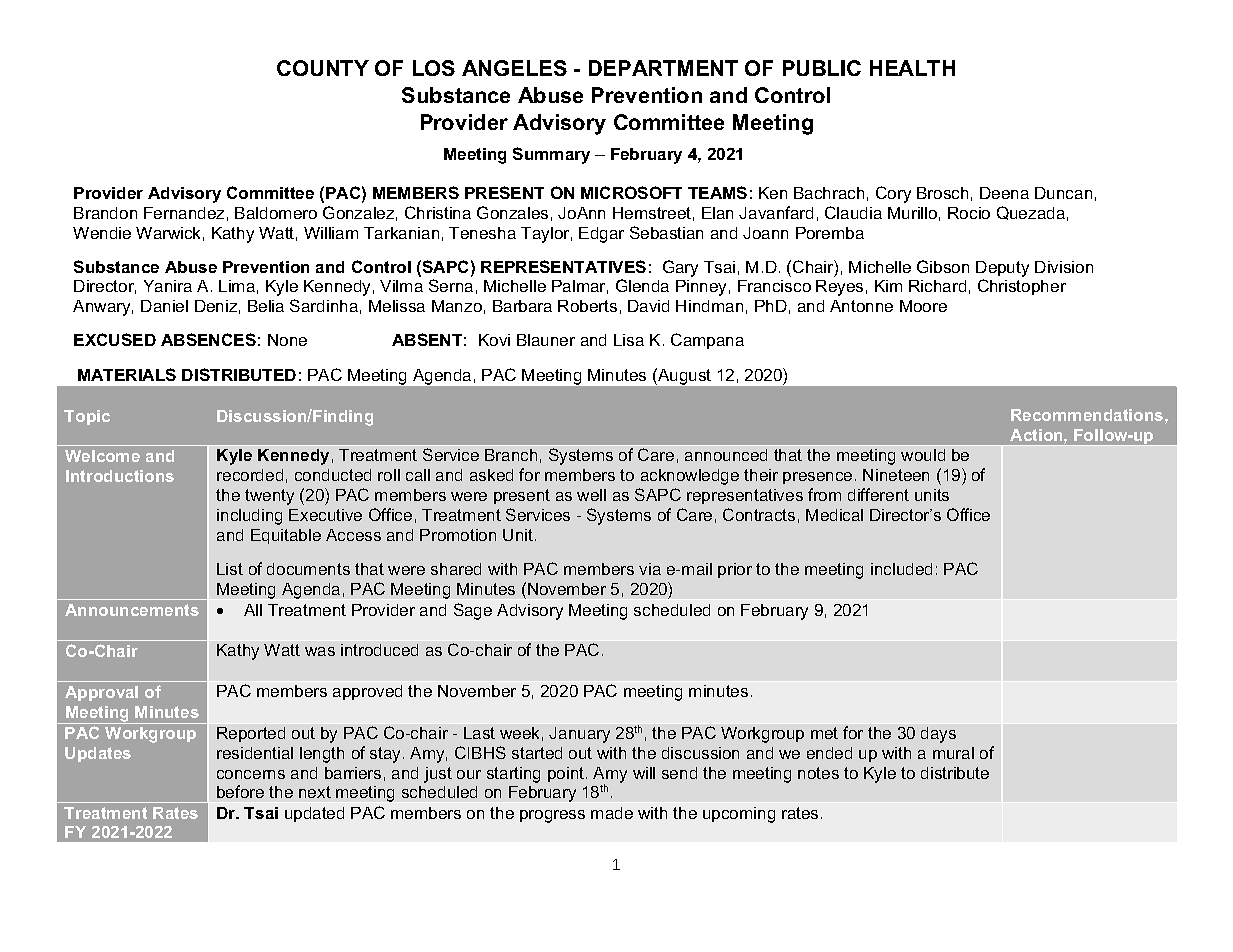 Image resolution: width=1233 pixels, height=952 pixels. I want to click on Branch, so click(511, 455).
